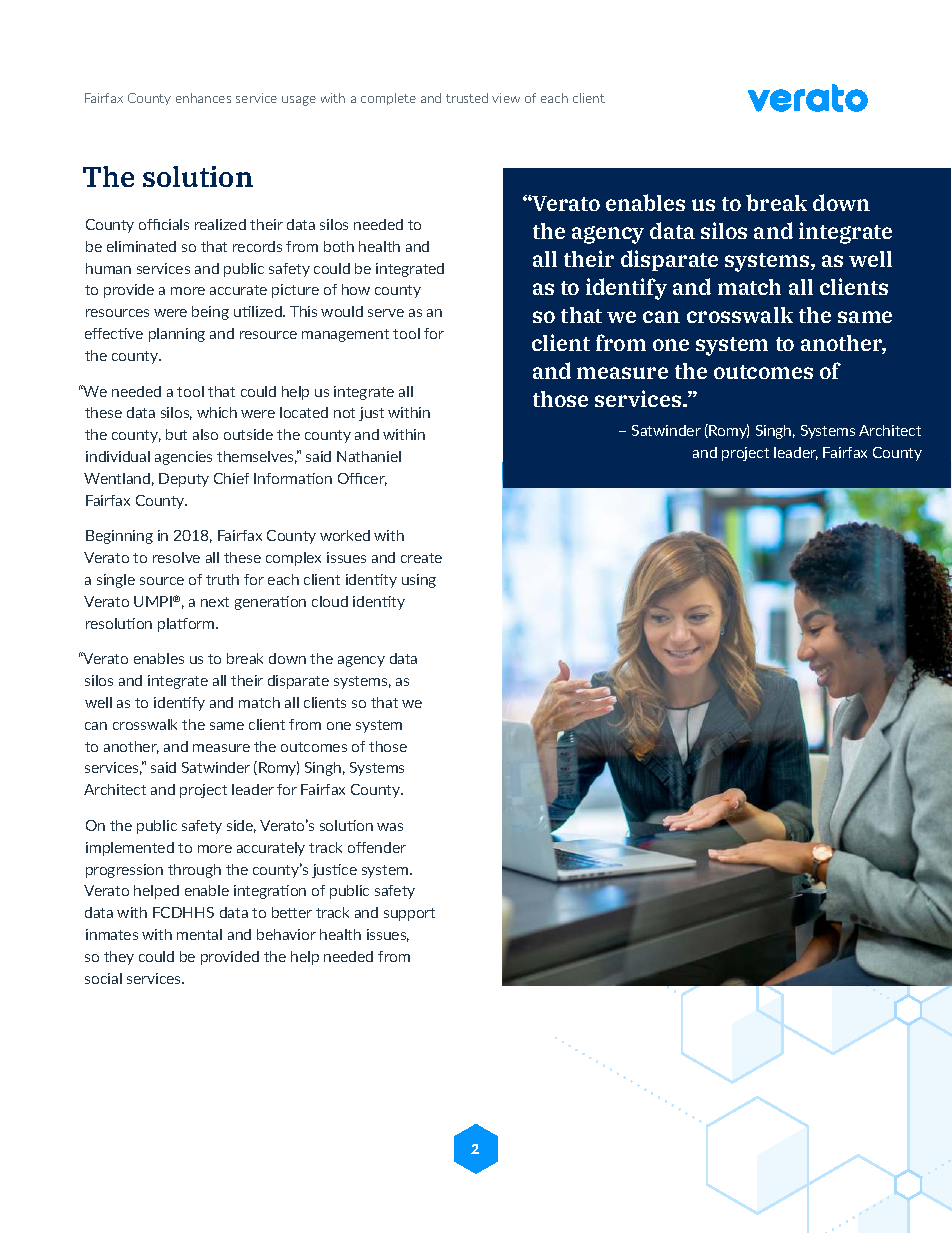 This screenshot has height=1233, width=952. What do you see at coordinates (203, 98) in the screenshot?
I see `enhances` at bounding box center [203, 98].
